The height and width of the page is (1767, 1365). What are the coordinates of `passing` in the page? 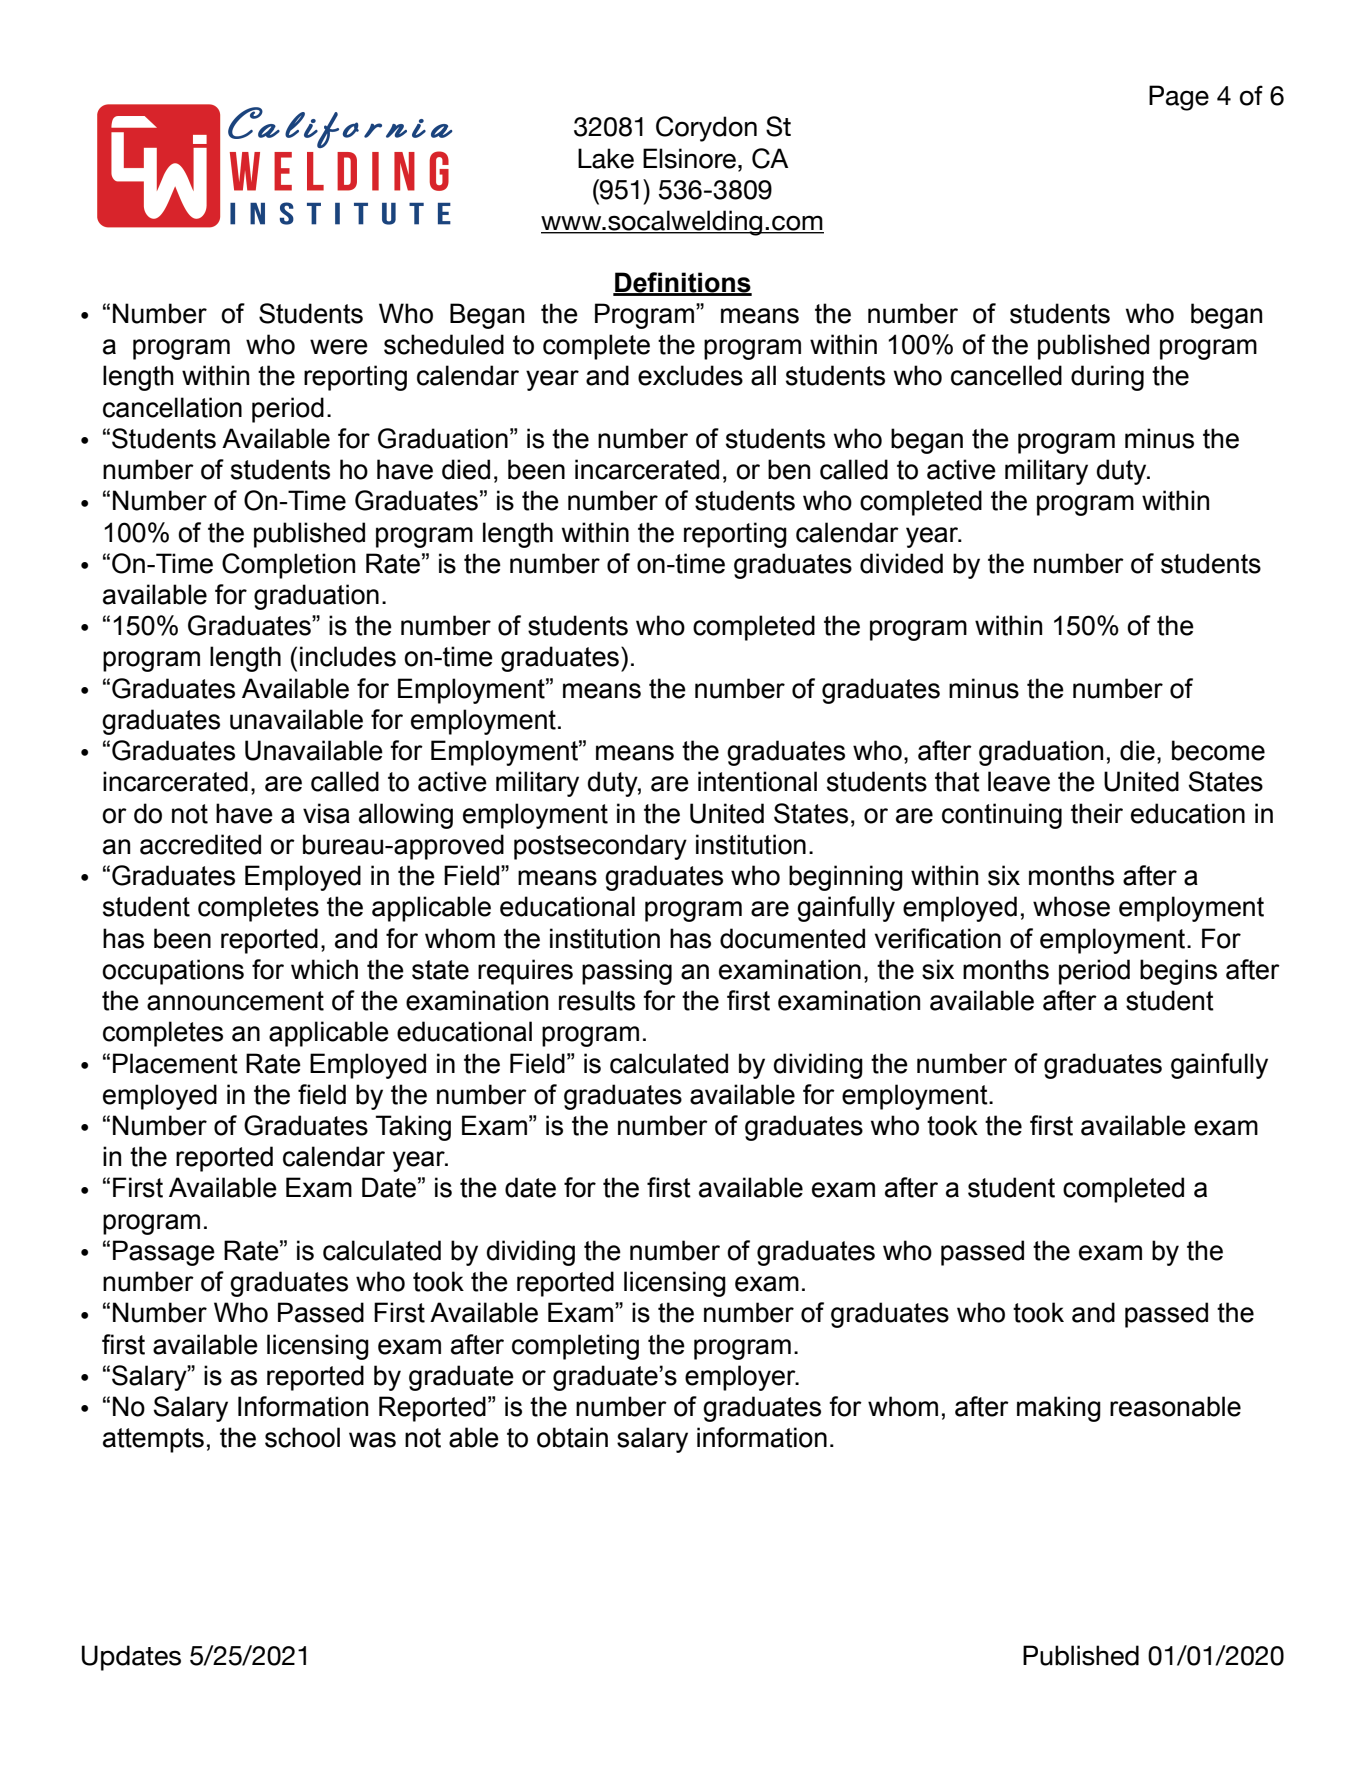 It's located at (627, 972).
